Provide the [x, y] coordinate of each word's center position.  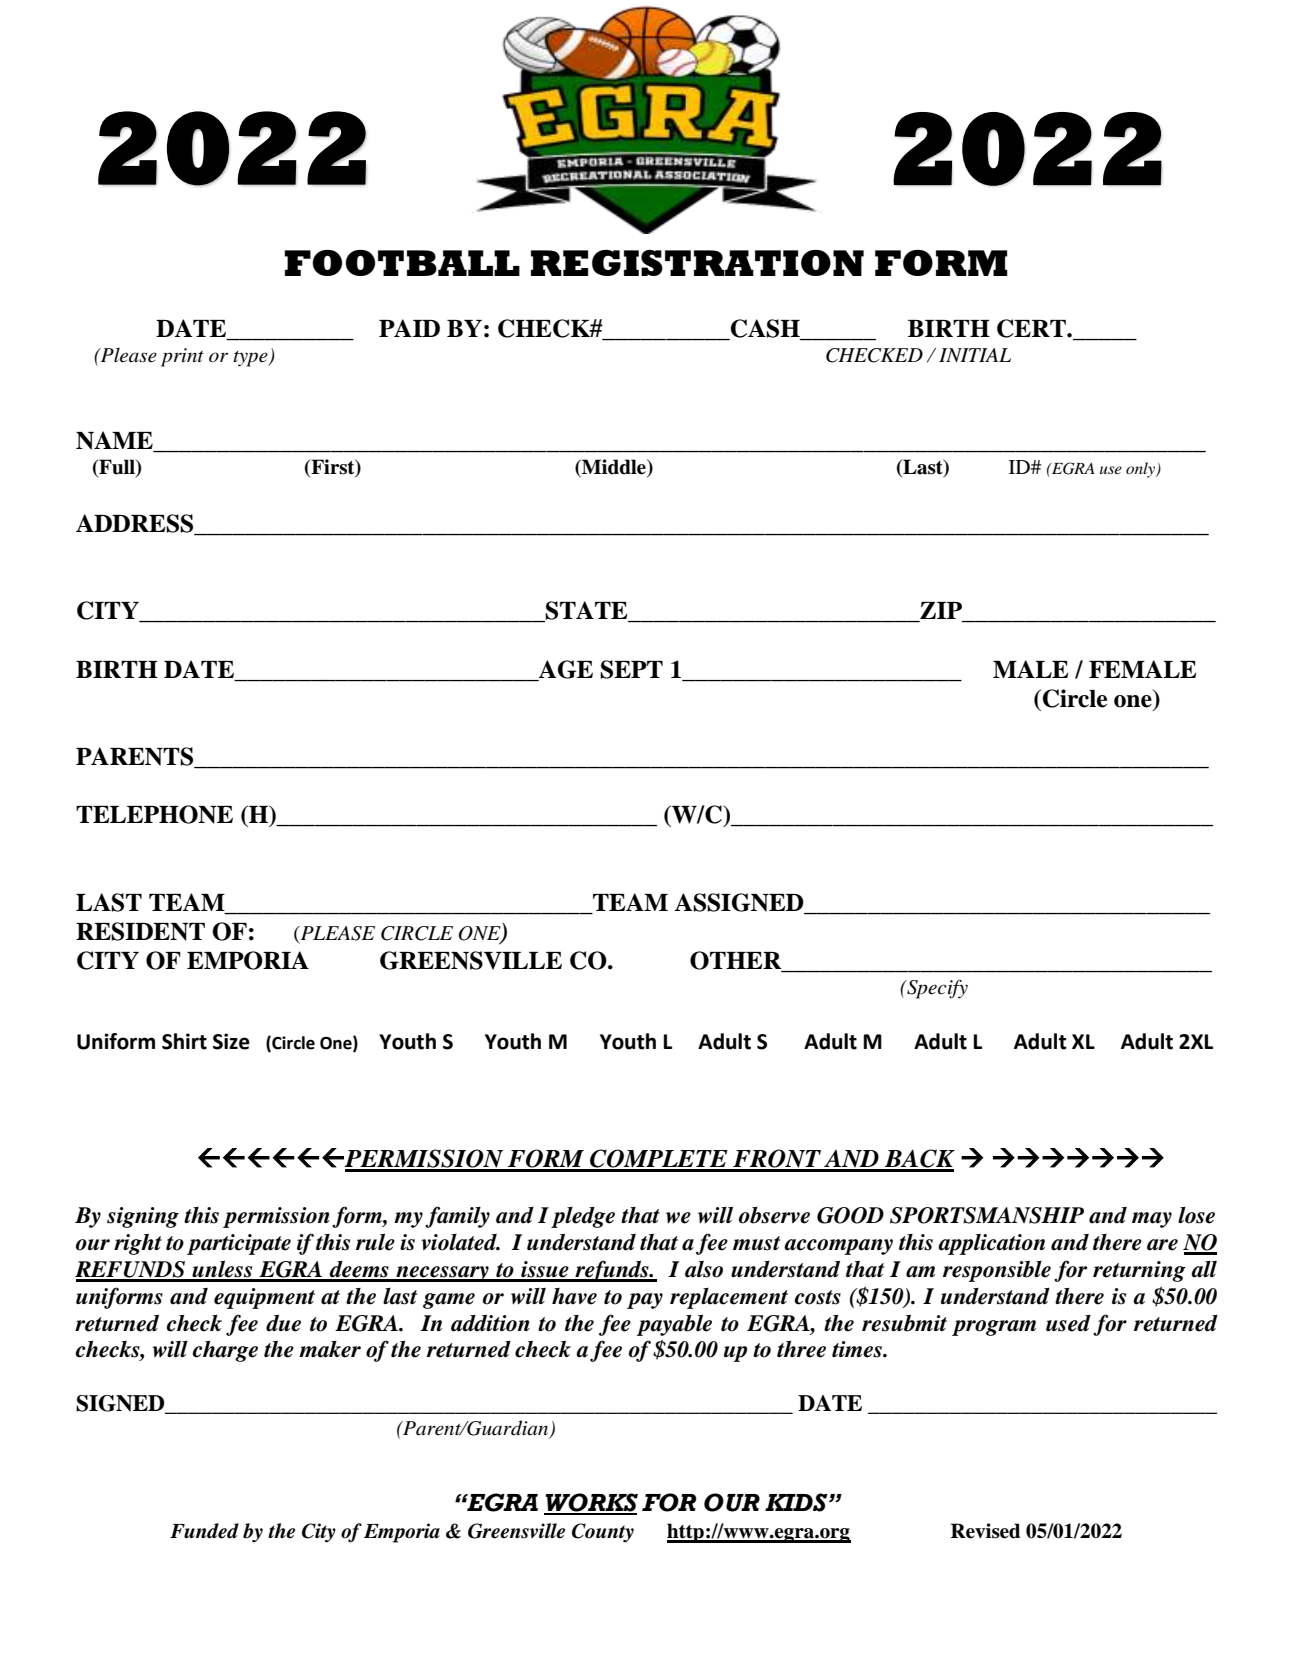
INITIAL [975, 355]
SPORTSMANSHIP [987, 1215]
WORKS [591, 1503]
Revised [986, 1531]
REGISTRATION [697, 263]
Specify [936, 989]
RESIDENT [140, 931]
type [251, 359]
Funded [204, 1531]
